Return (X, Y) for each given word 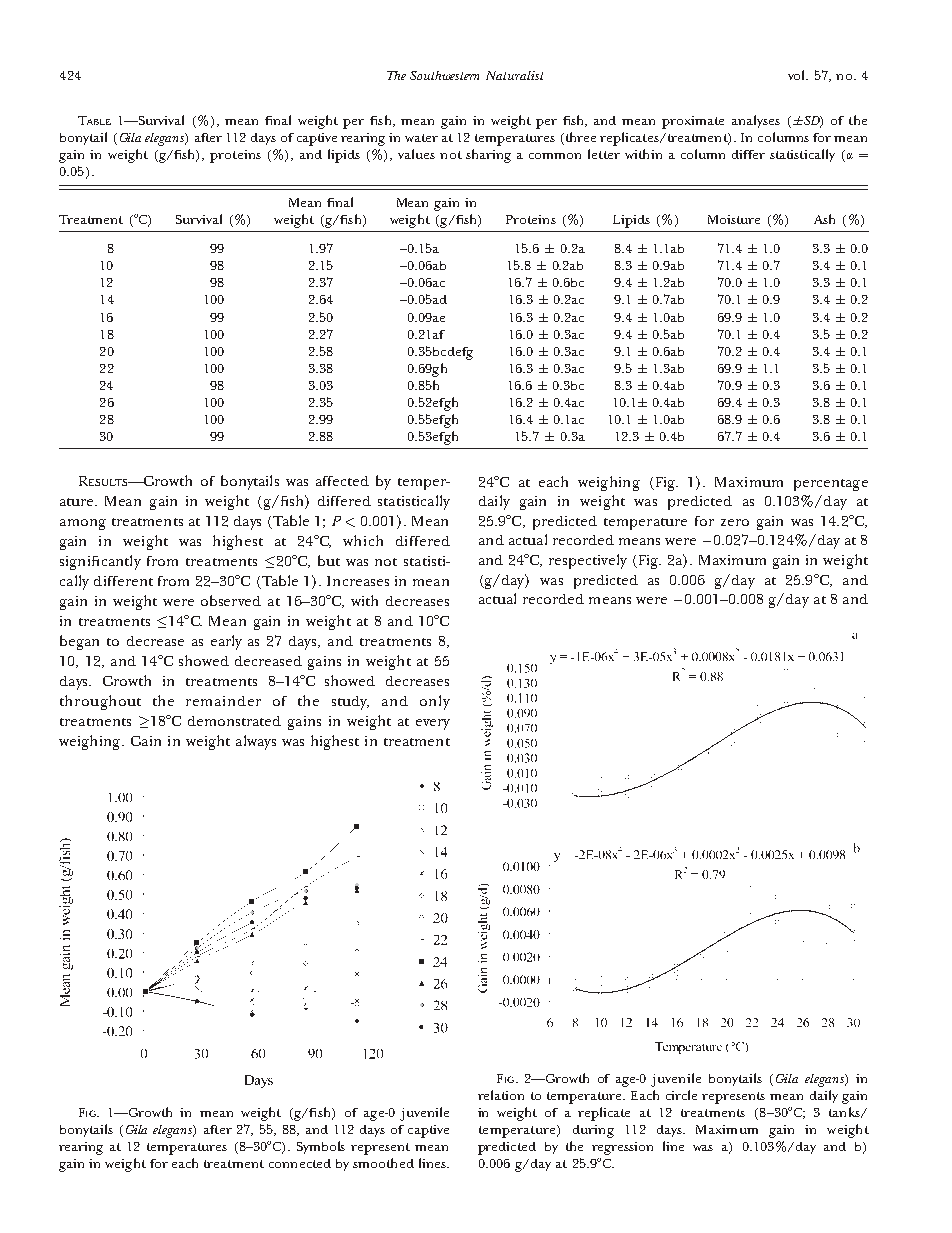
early (226, 642)
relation (501, 1095)
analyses (756, 121)
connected (300, 1163)
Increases (358, 581)
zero (735, 522)
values (416, 154)
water (421, 138)
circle (681, 1095)
